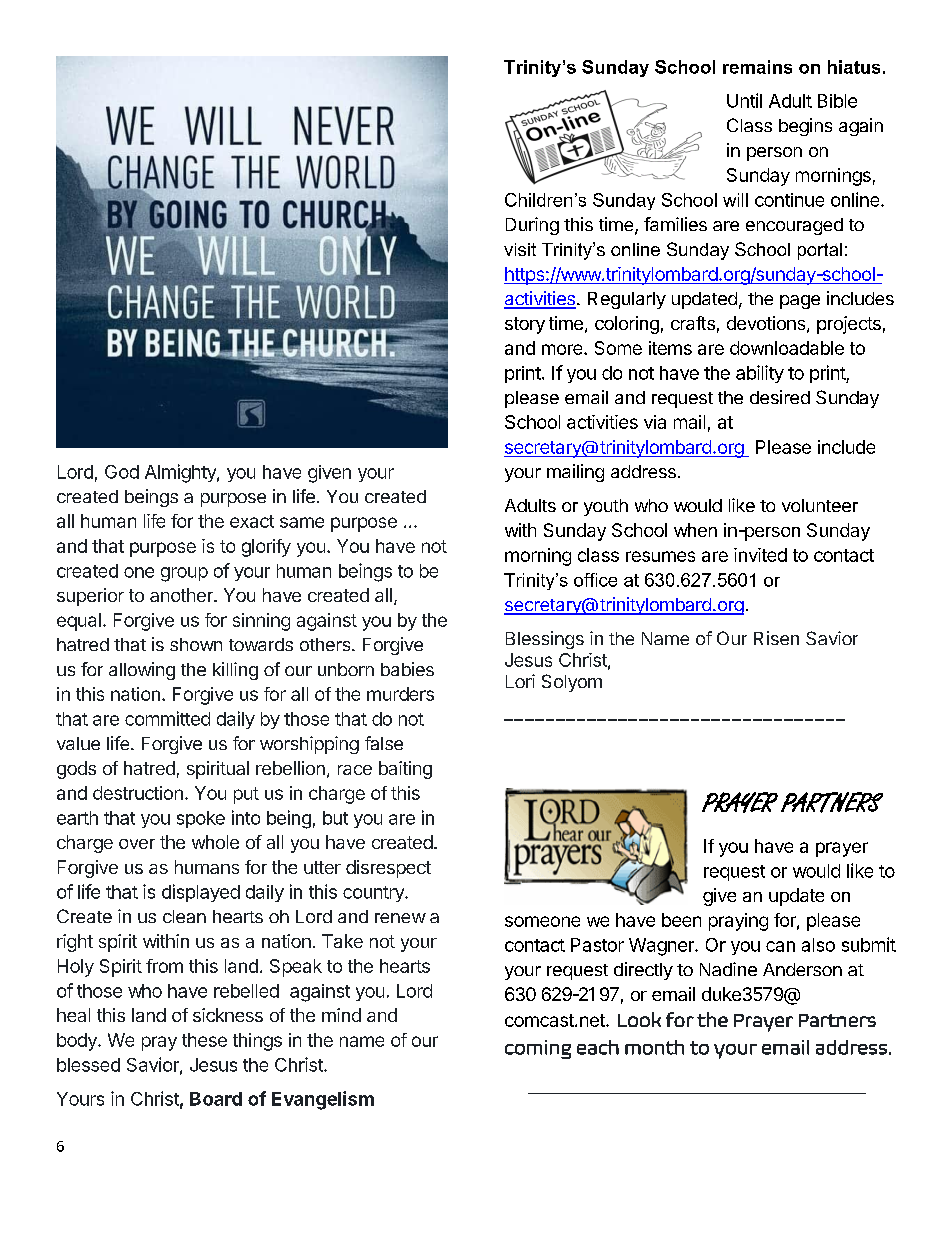  What do you see at coordinates (184, 574) in the image?
I see `group` at bounding box center [184, 574].
